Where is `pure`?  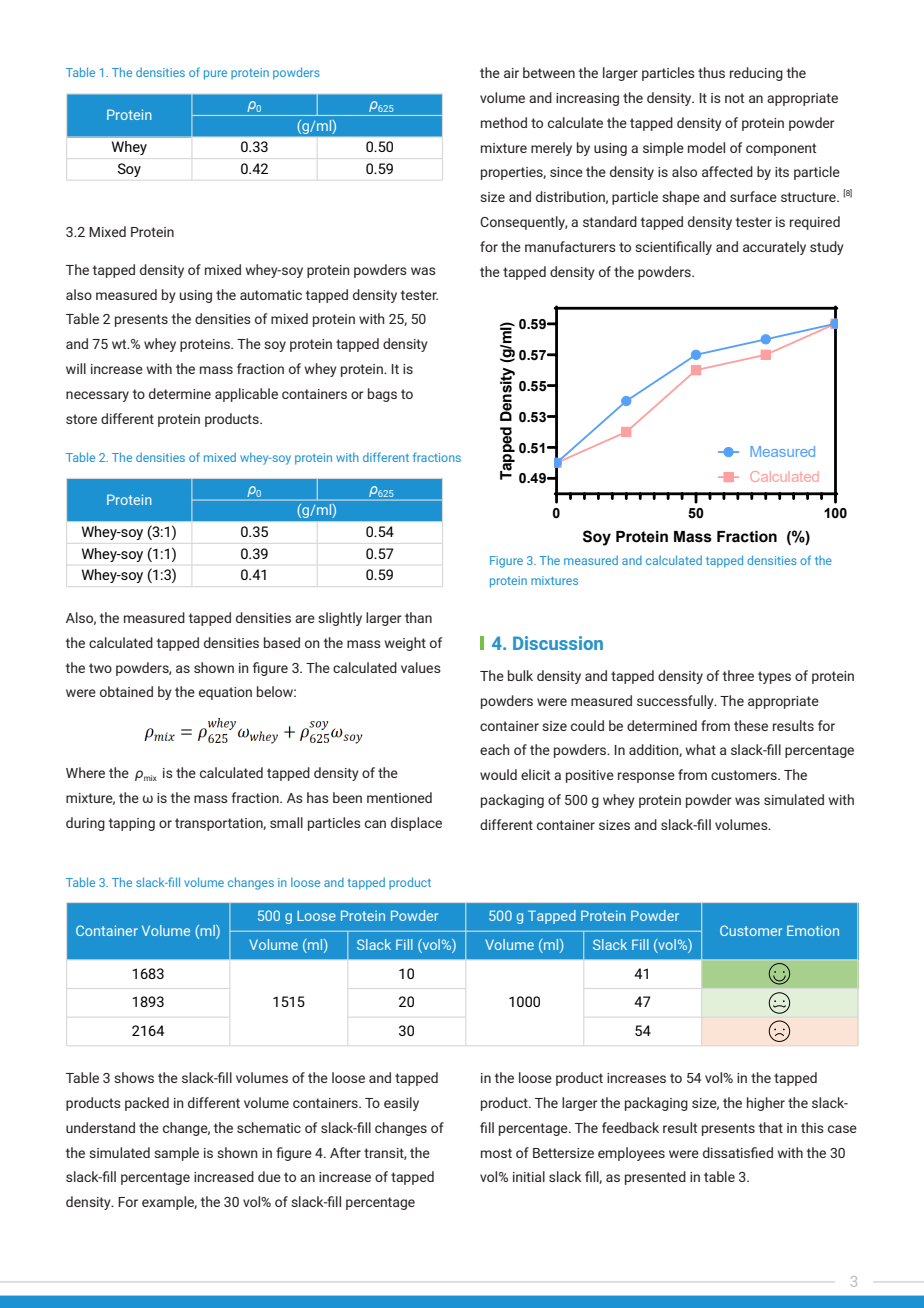
pure is located at coordinates (215, 75).
